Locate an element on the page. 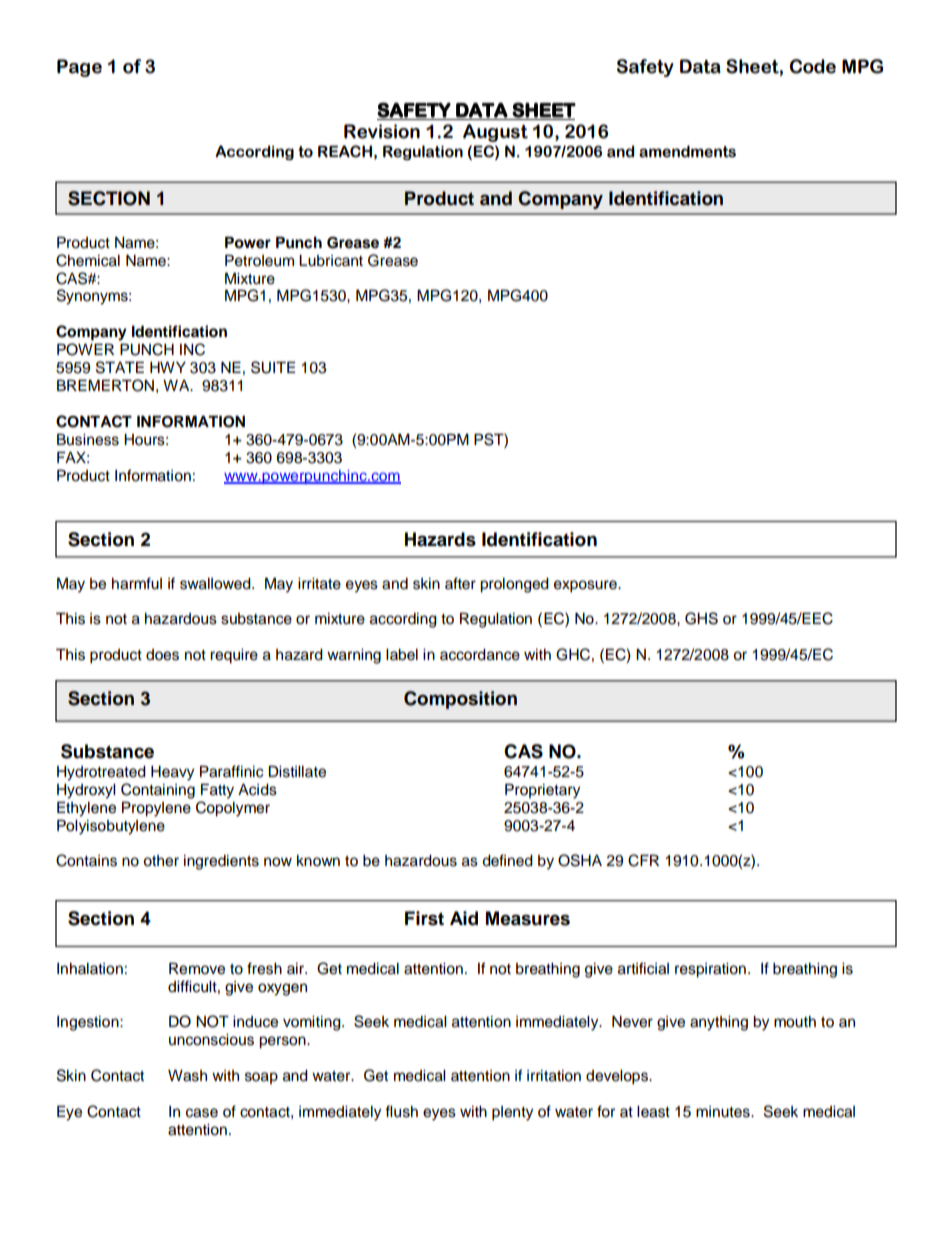 The width and height of the page is (952, 1233). flush is located at coordinates (401, 1111).
